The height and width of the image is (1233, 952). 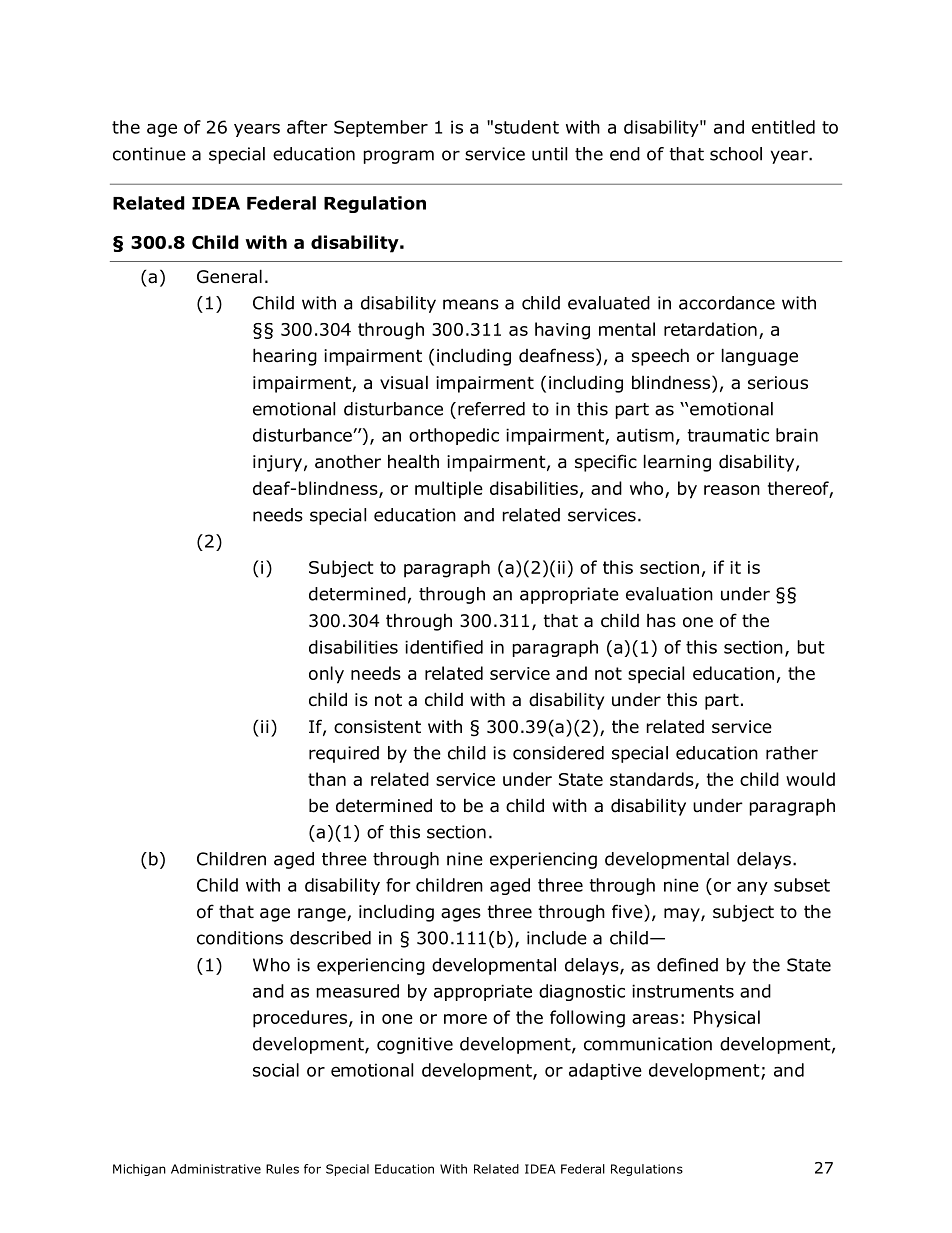 I want to click on referred, so click(x=491, y=409).
